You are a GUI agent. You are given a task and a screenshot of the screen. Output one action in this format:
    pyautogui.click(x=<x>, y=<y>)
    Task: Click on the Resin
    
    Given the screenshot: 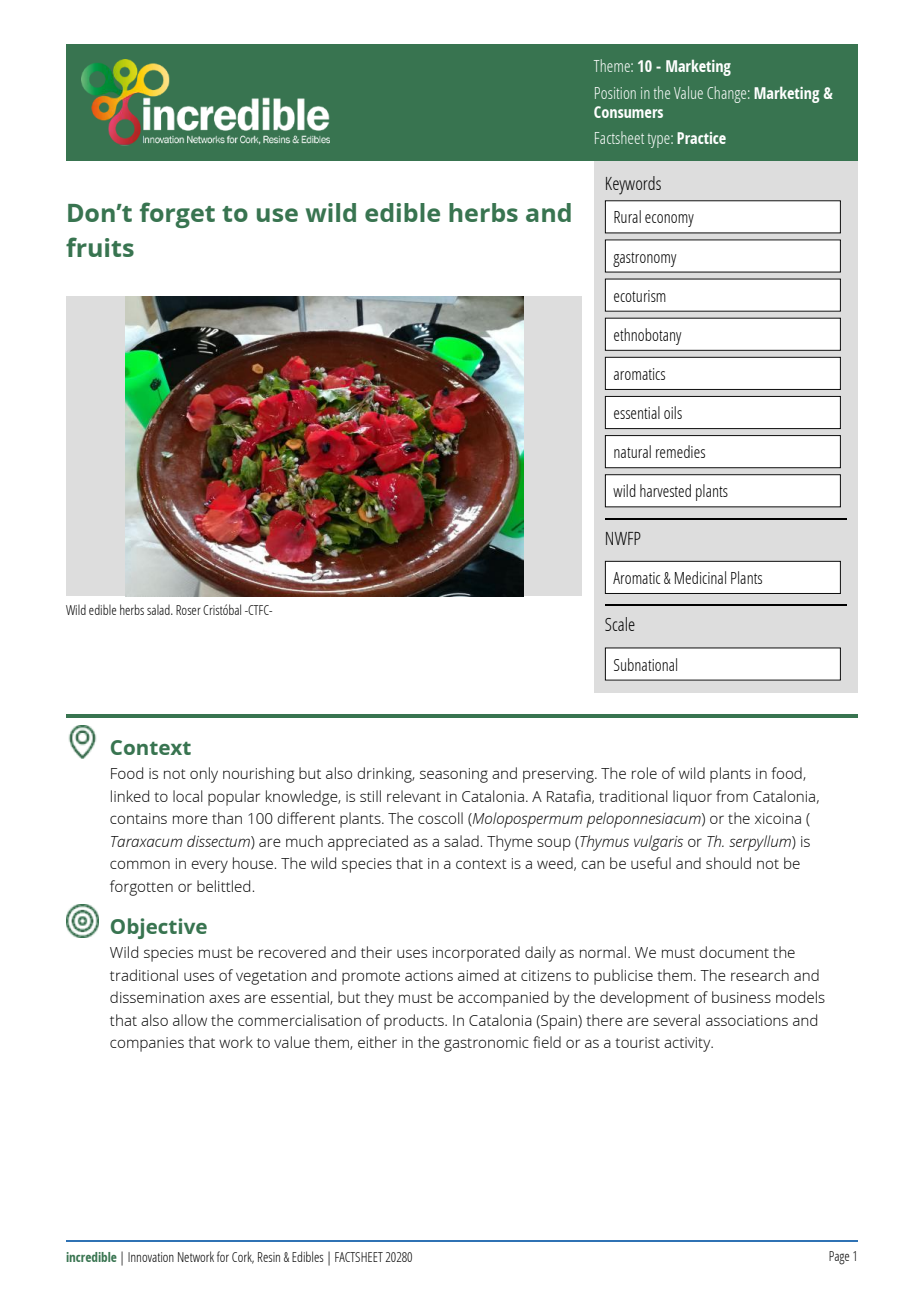 What is the action you would take?
    pyautogui.click(x=269, y=1257)
